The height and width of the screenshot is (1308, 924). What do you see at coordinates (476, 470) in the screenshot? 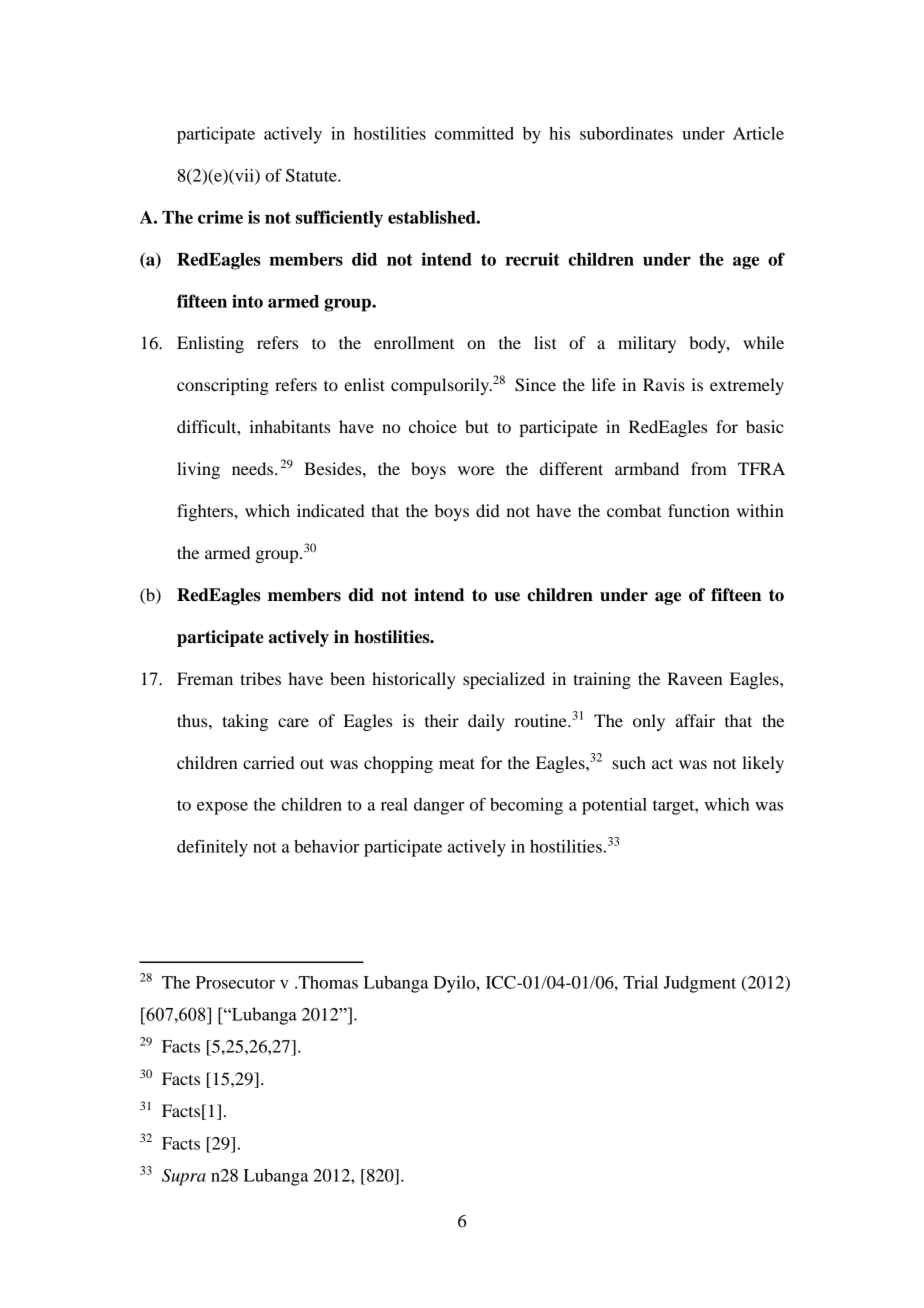
I see `wore` at bounding box center [476, 470].
